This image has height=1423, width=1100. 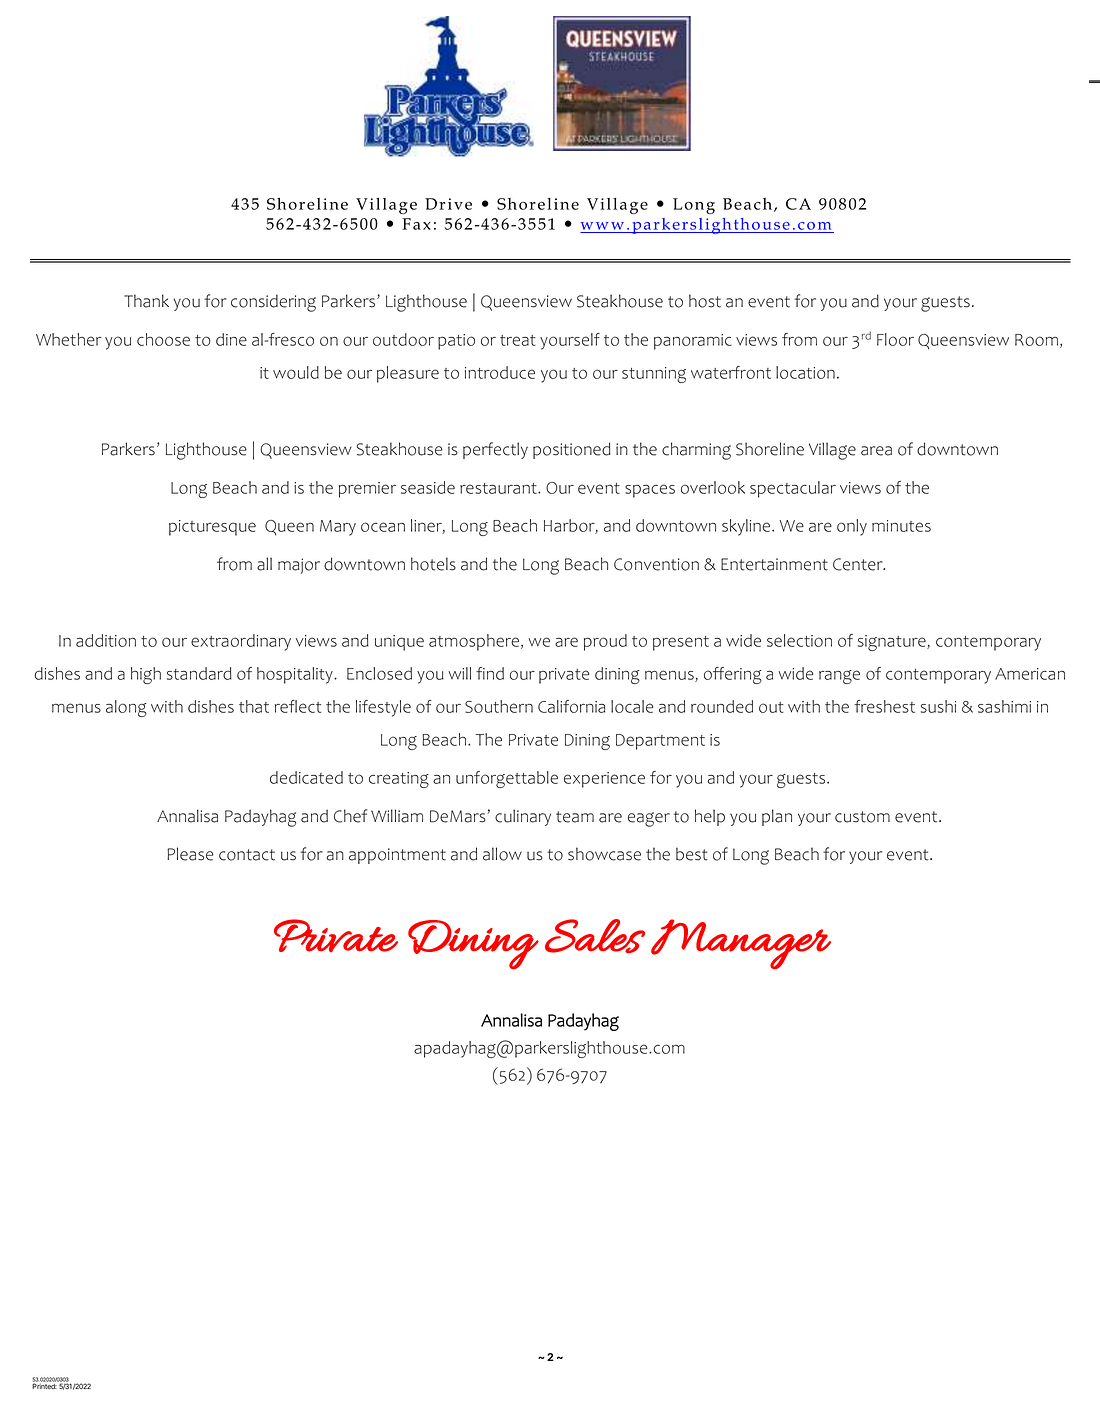 I want to click on area, so click(x=876, y=451).
